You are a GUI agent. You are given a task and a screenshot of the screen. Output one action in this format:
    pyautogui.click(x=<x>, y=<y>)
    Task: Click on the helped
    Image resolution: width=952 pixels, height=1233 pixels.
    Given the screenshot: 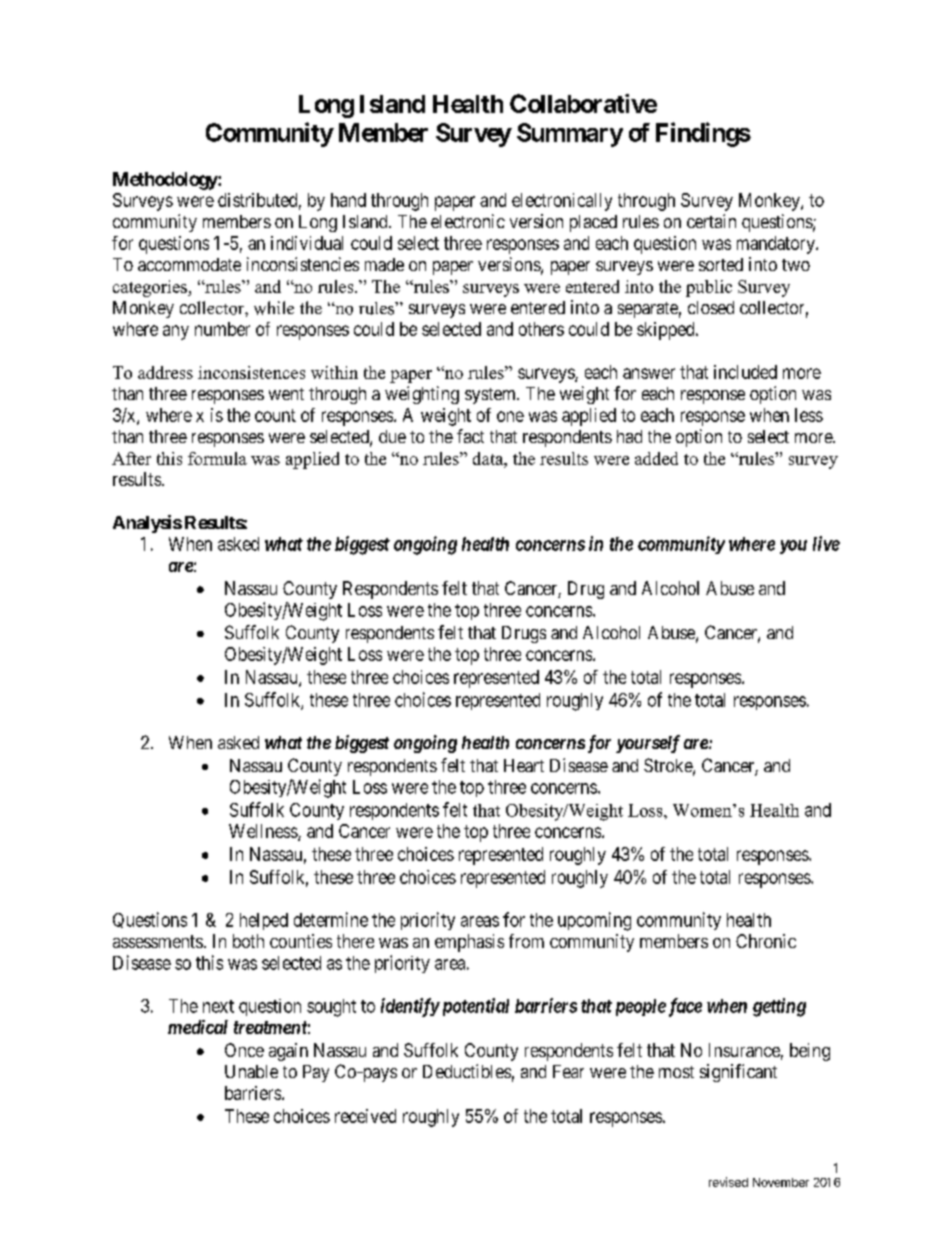 What is the action you would take?
    pyautogui.click(x=264, y=921)
